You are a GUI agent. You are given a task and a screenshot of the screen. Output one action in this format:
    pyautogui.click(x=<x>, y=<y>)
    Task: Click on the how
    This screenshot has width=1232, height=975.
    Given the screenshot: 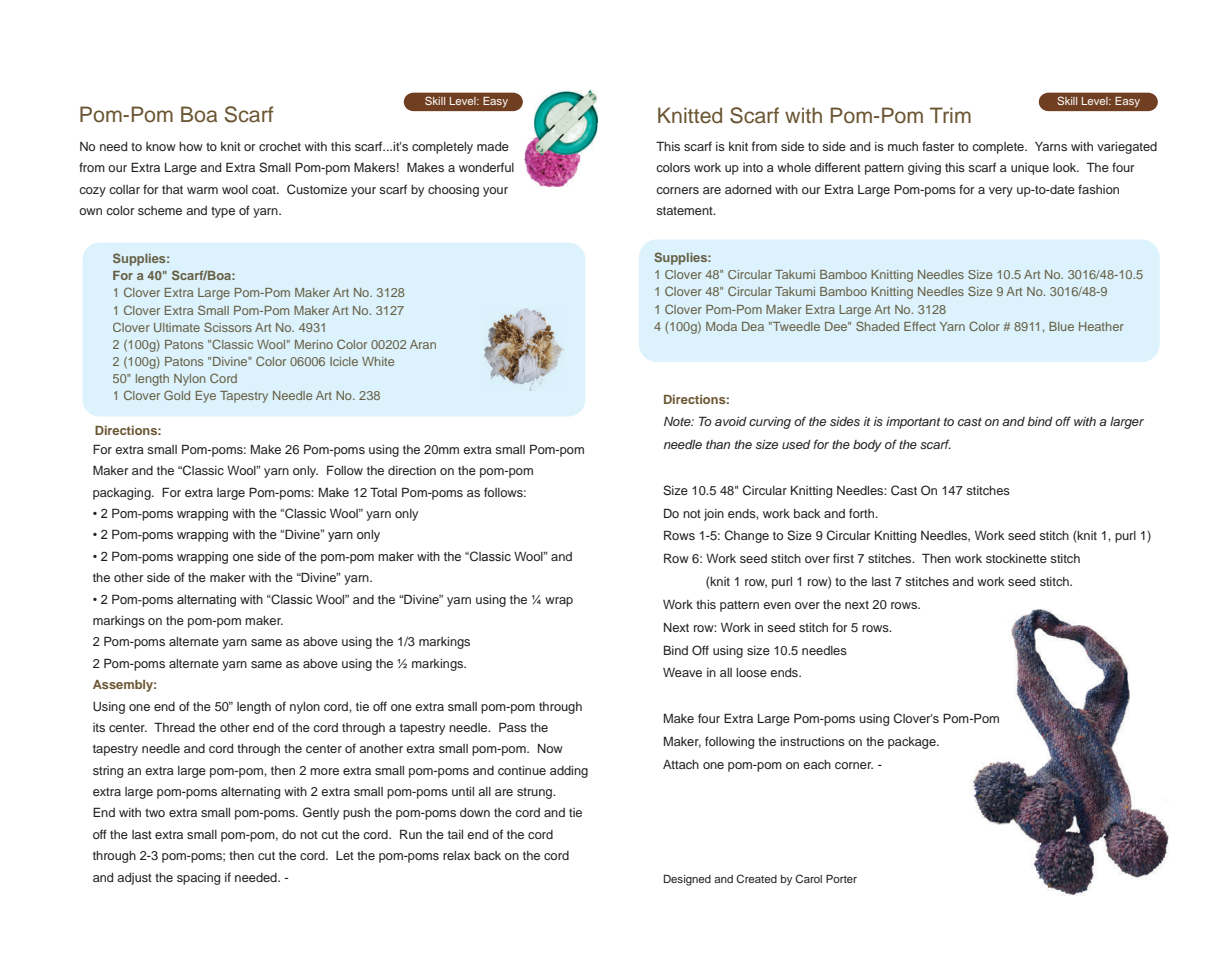 What is the action you would take?
    pyautogui.click(x=191, y=146)
